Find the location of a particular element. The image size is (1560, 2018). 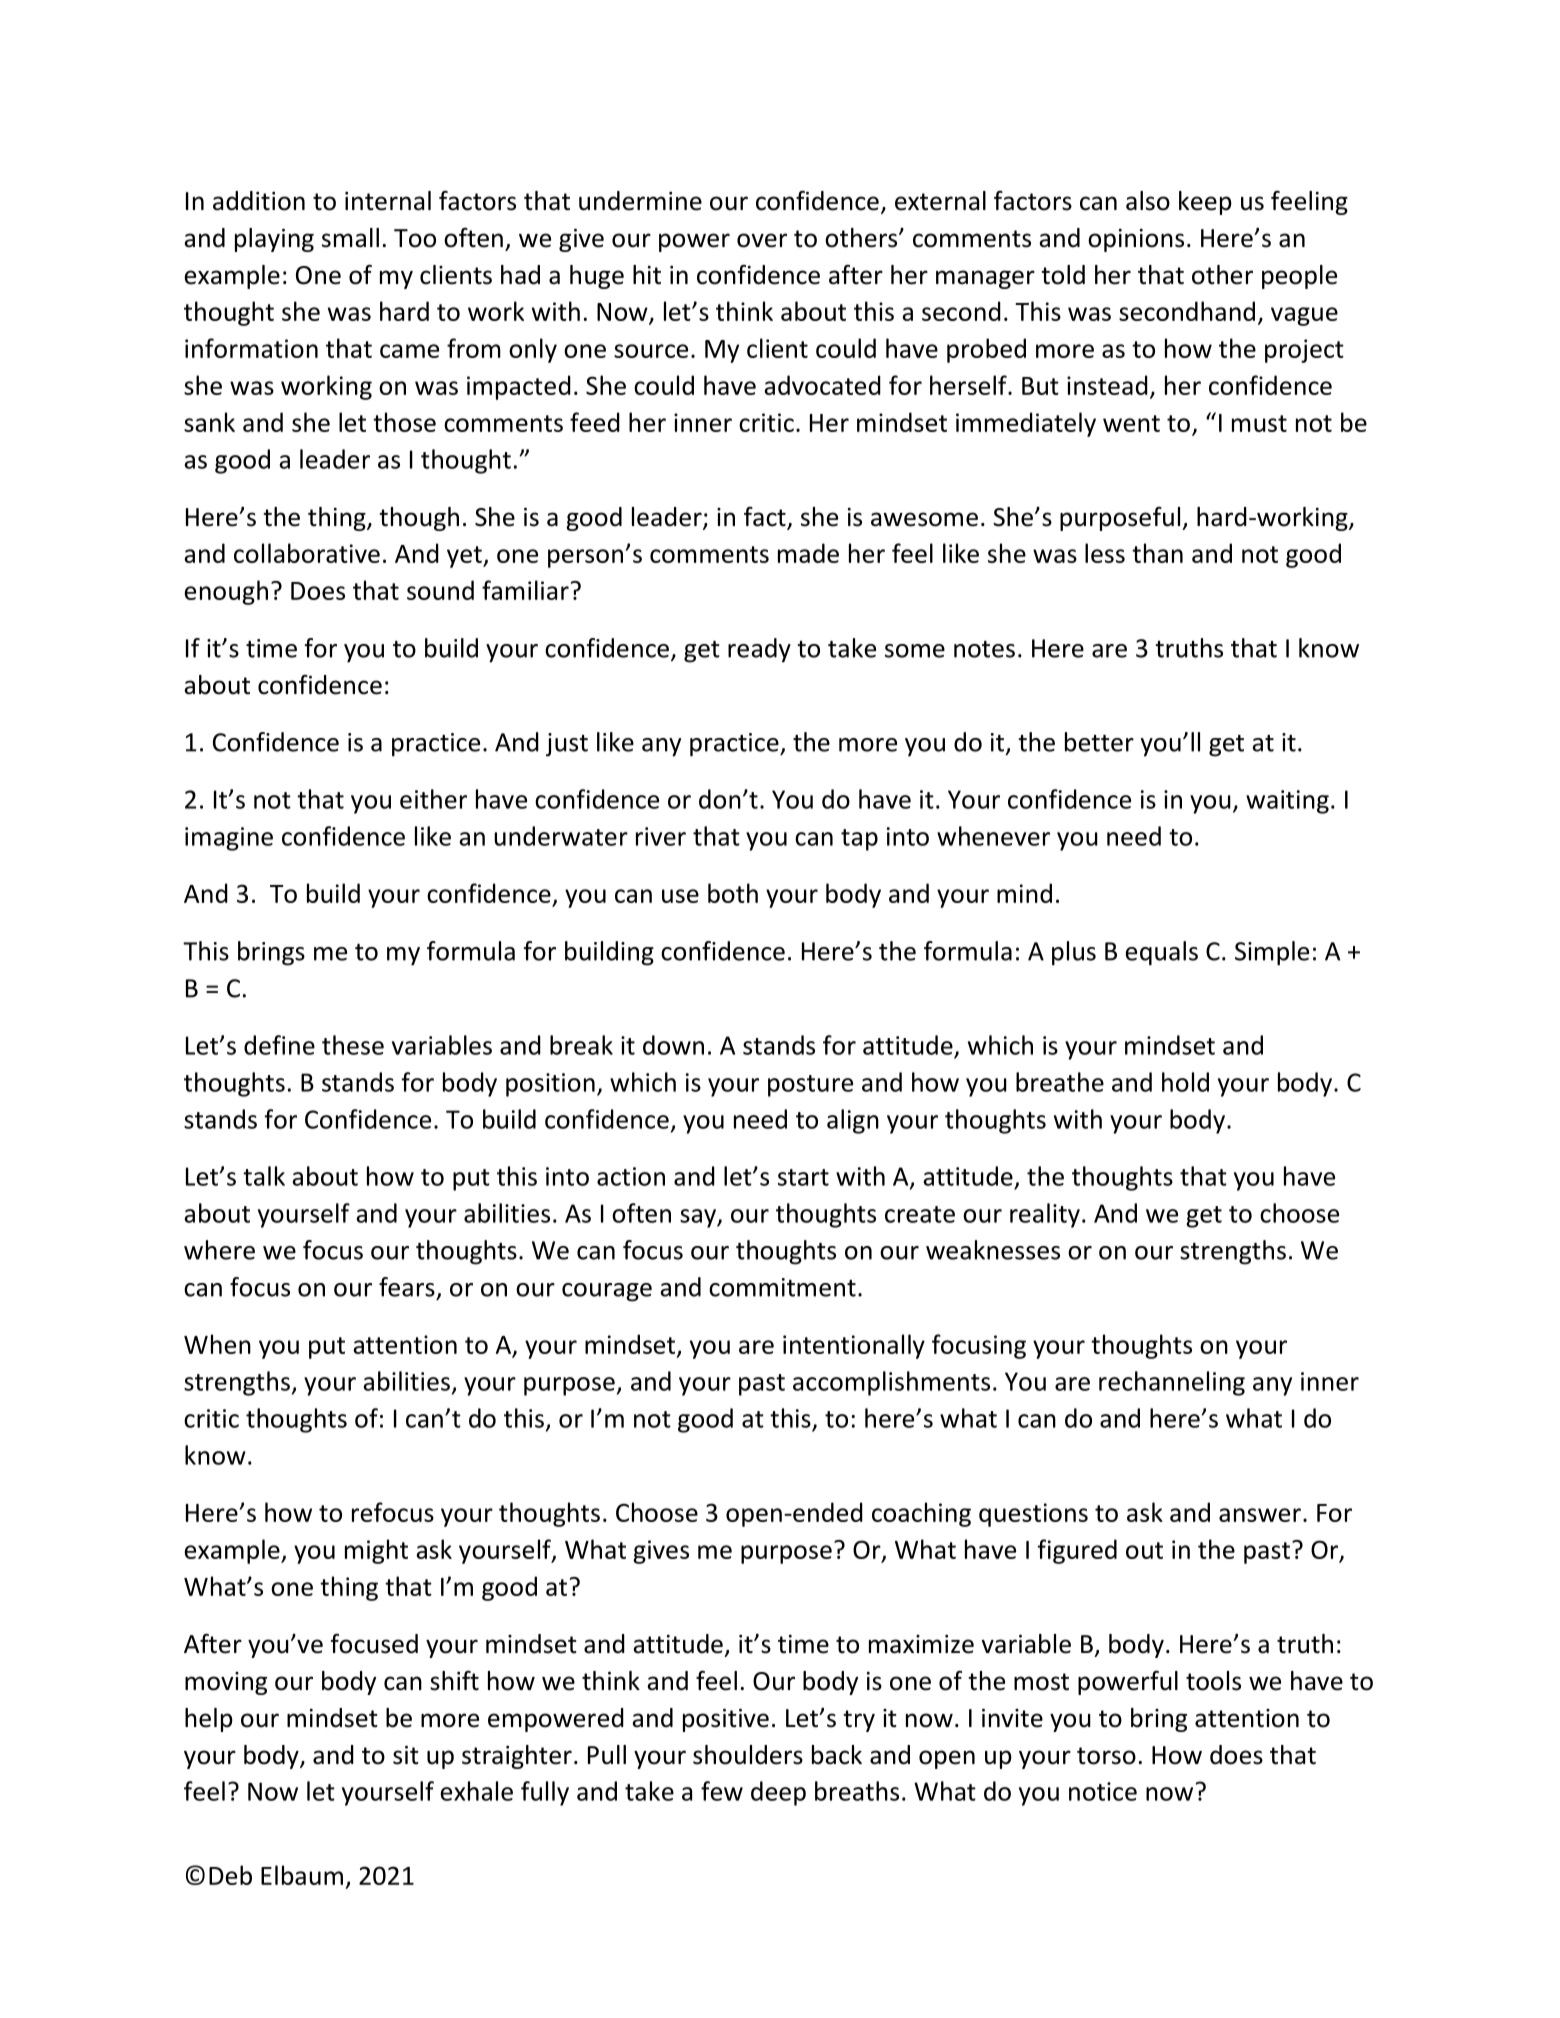

these is located at coordinates (353, 1045).
